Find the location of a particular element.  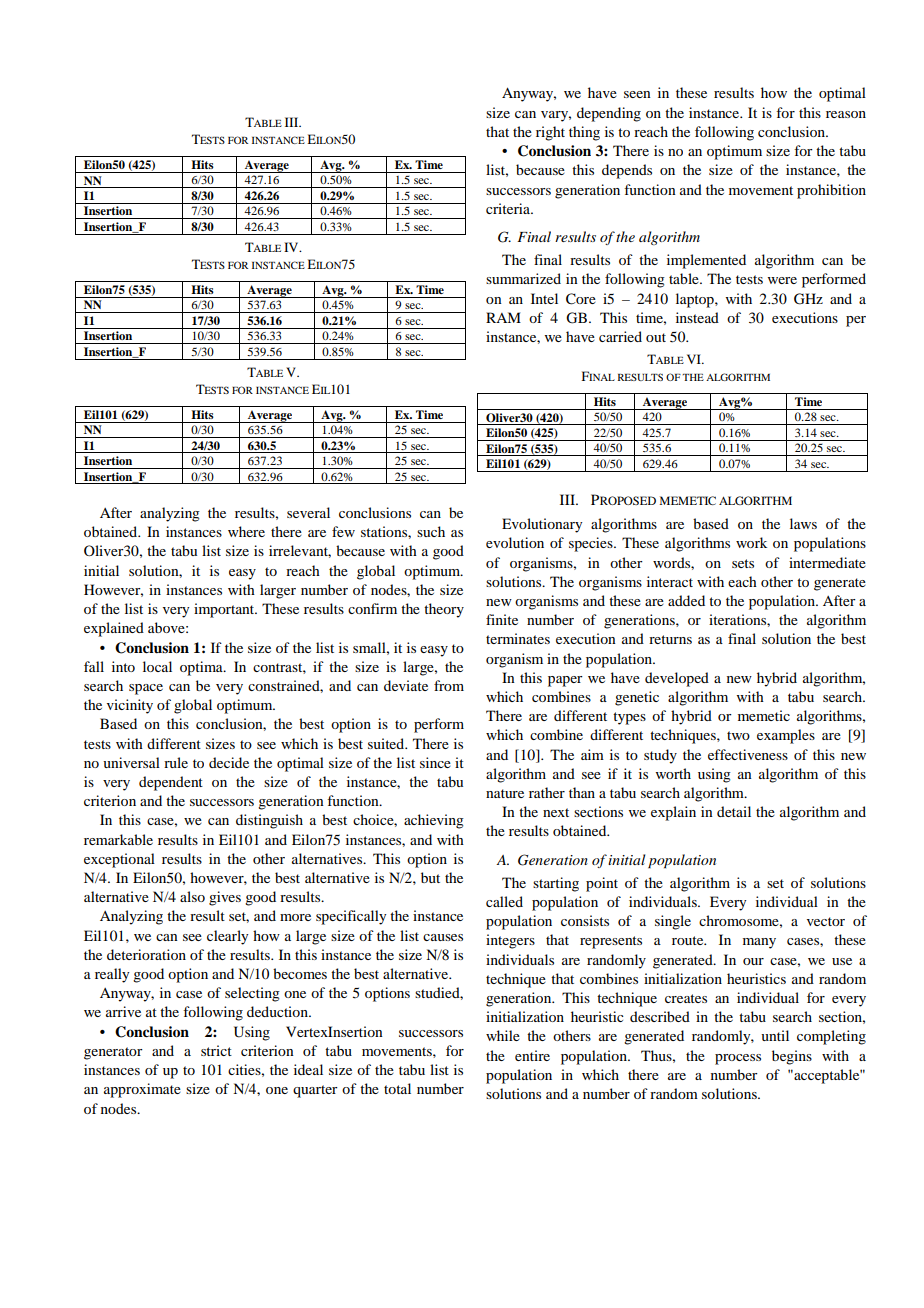

effectiveness is located at coordinates (748, 754).
